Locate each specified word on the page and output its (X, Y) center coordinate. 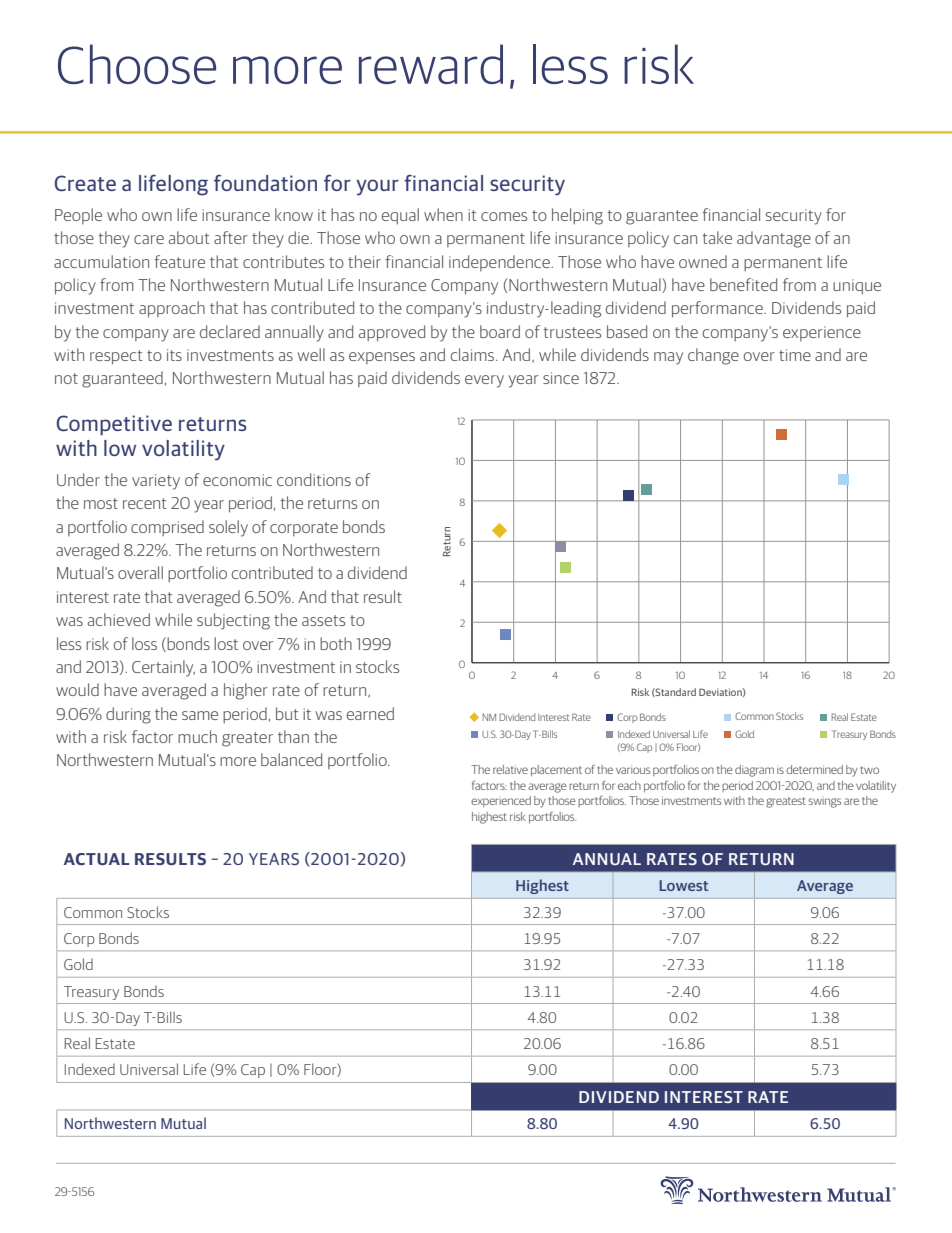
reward (431, 64)
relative (510, 769)
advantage (774, 239)
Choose (137, 64)
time (795, 355)
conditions (314, 479)
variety (156, 482)
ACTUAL (96, 859)
